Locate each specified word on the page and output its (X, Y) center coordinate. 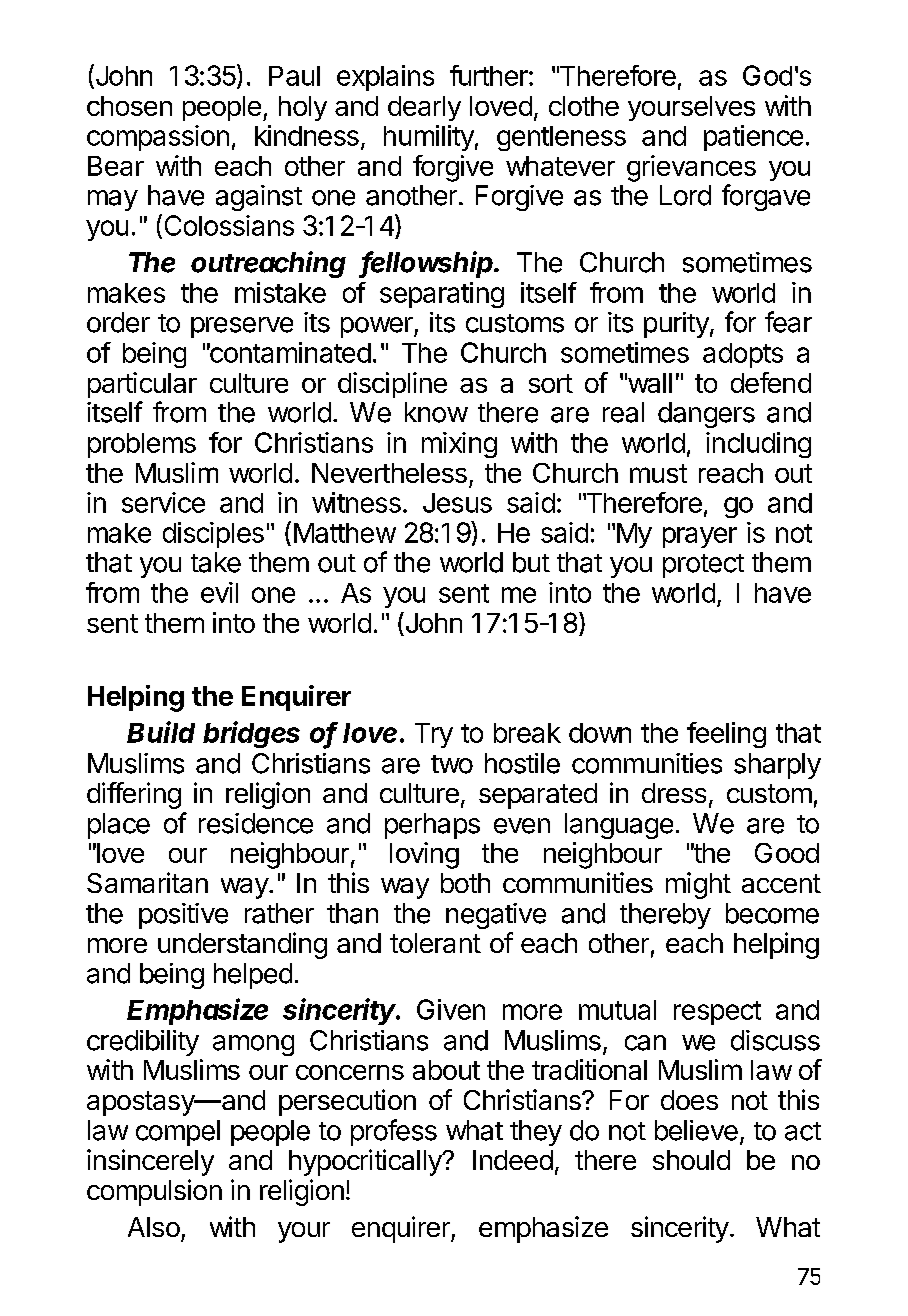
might (698, 885)
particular (142, 385)
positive (183, 916)
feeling (726, 735)
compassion (158, 138)
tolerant (435, 943)
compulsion (154, 1192)
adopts (743, 355)
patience (753, 138)
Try (434, 735)
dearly (424, 108)
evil (219, 592)
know (436, 412)
